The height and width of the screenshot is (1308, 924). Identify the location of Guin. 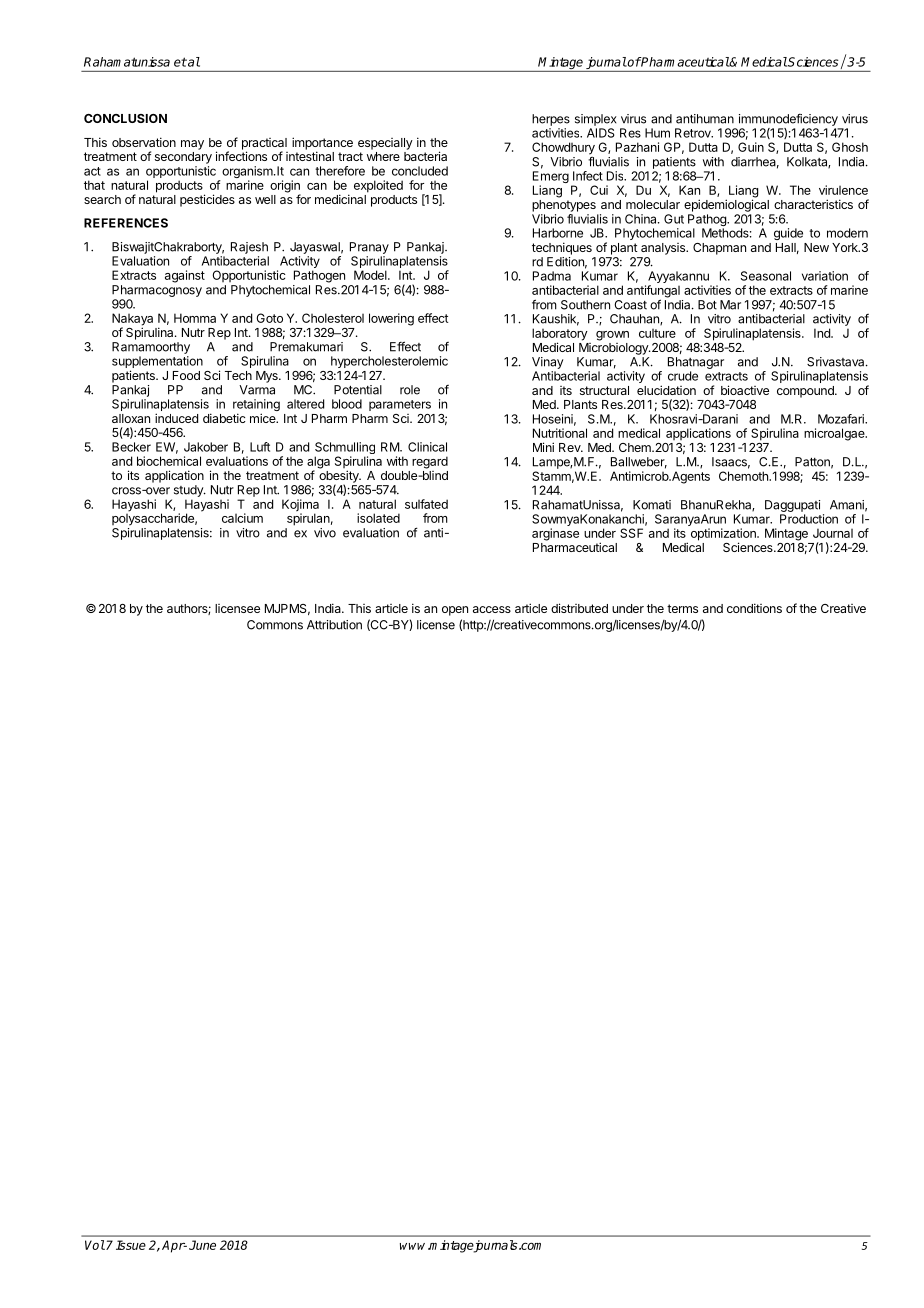
(751, 147).
